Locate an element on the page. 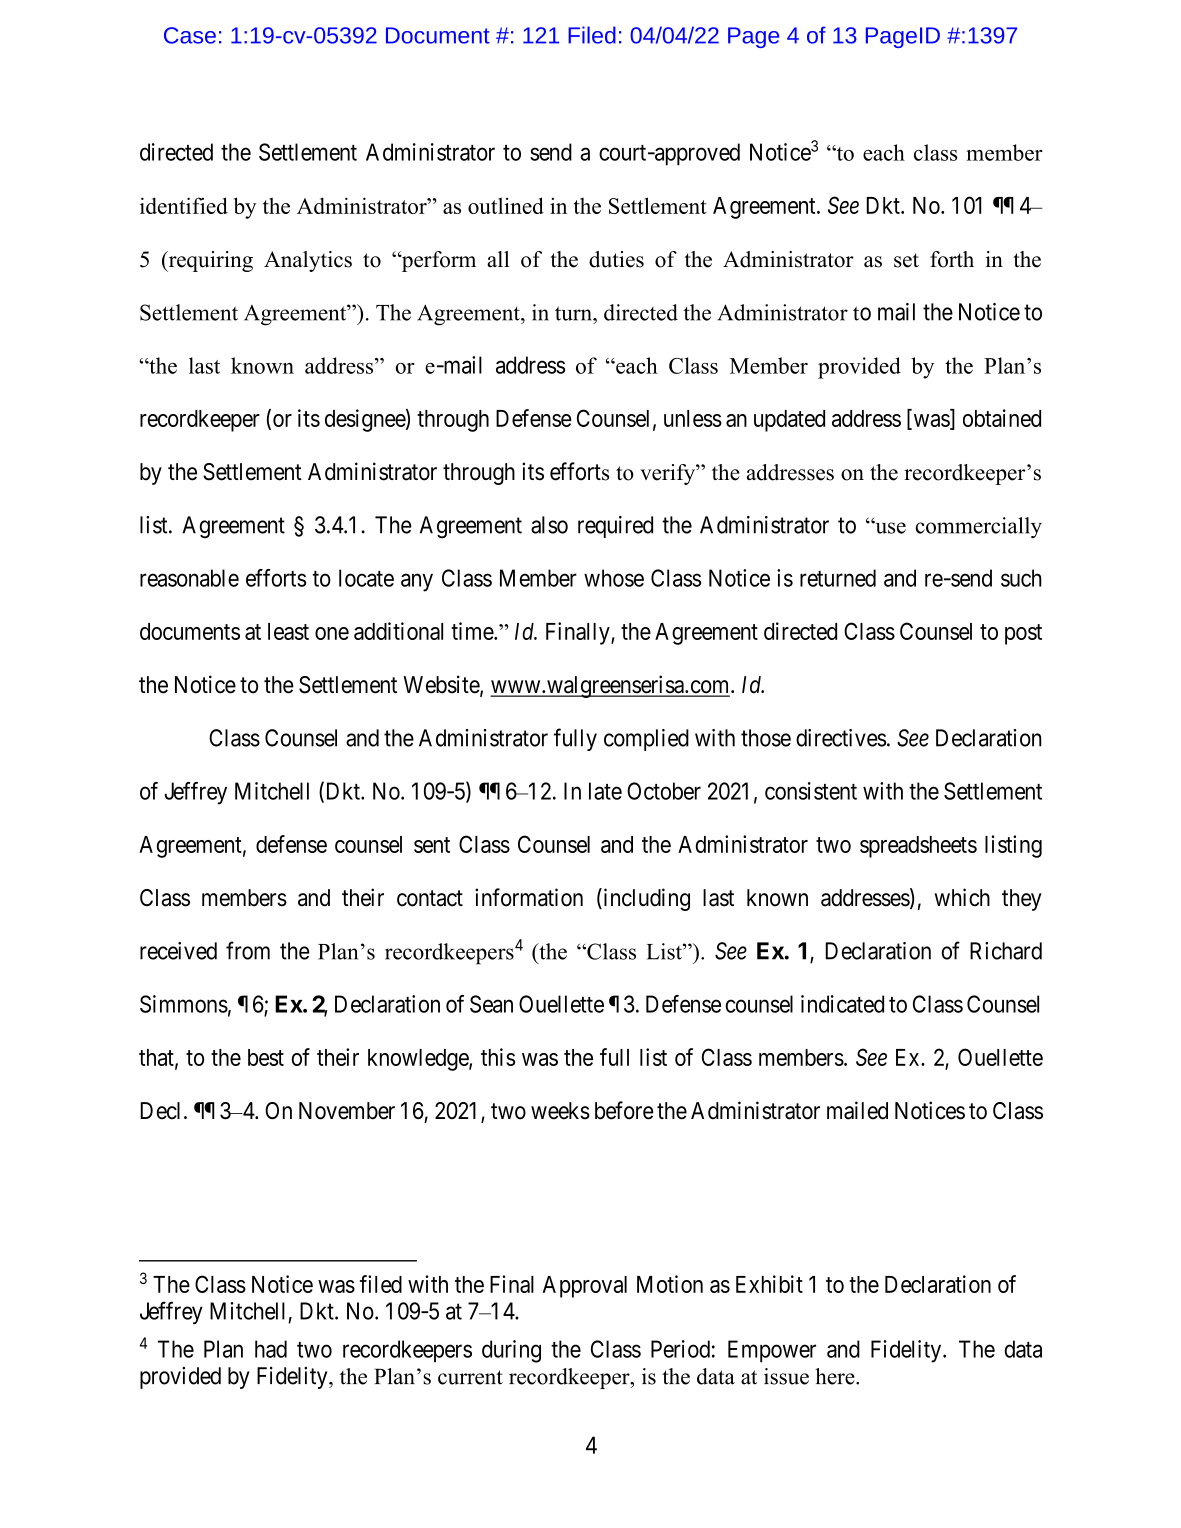 The height and width of the page is (1528, 1181). Sean is located at coordinates (491, 1004).
